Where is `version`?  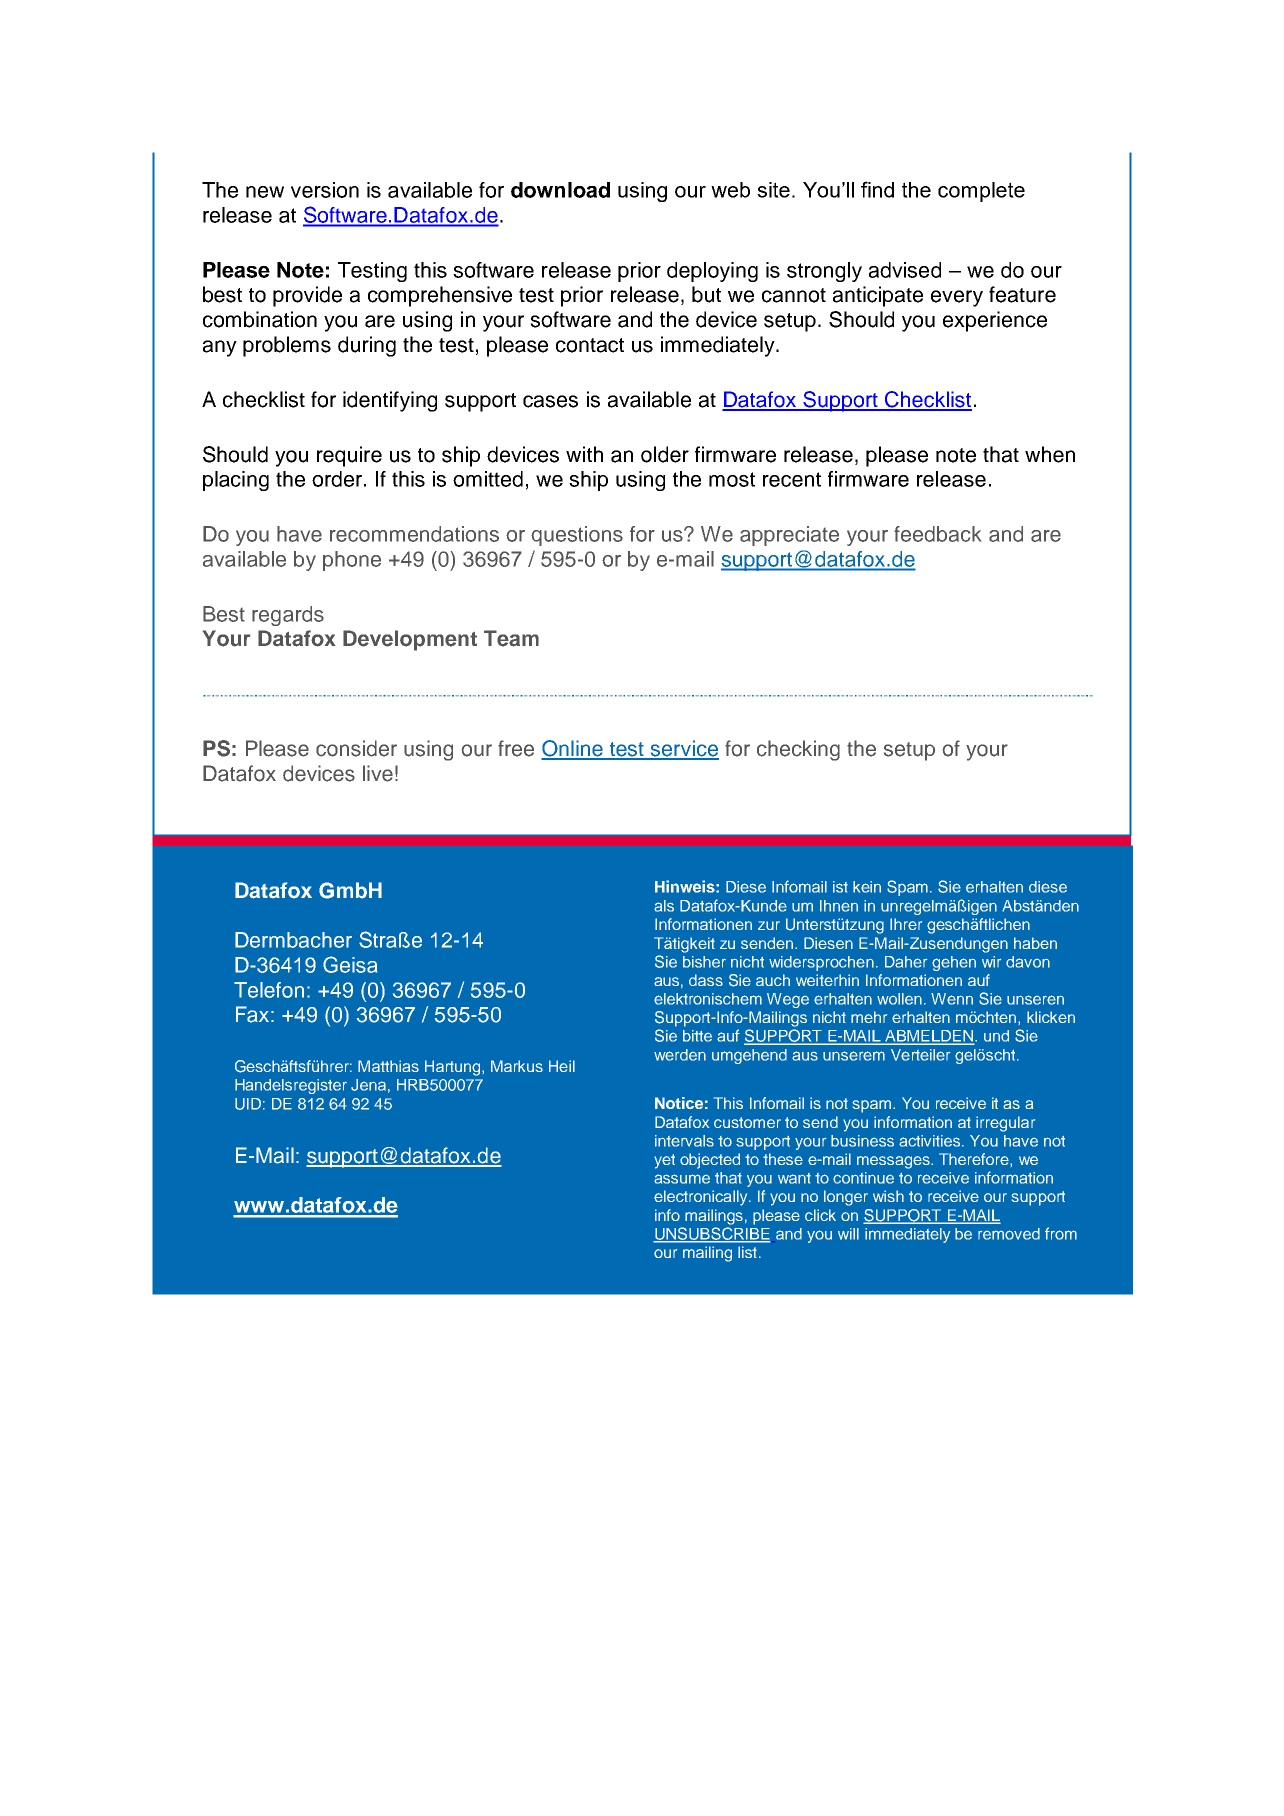 version is located at coordinates (325, 190).
